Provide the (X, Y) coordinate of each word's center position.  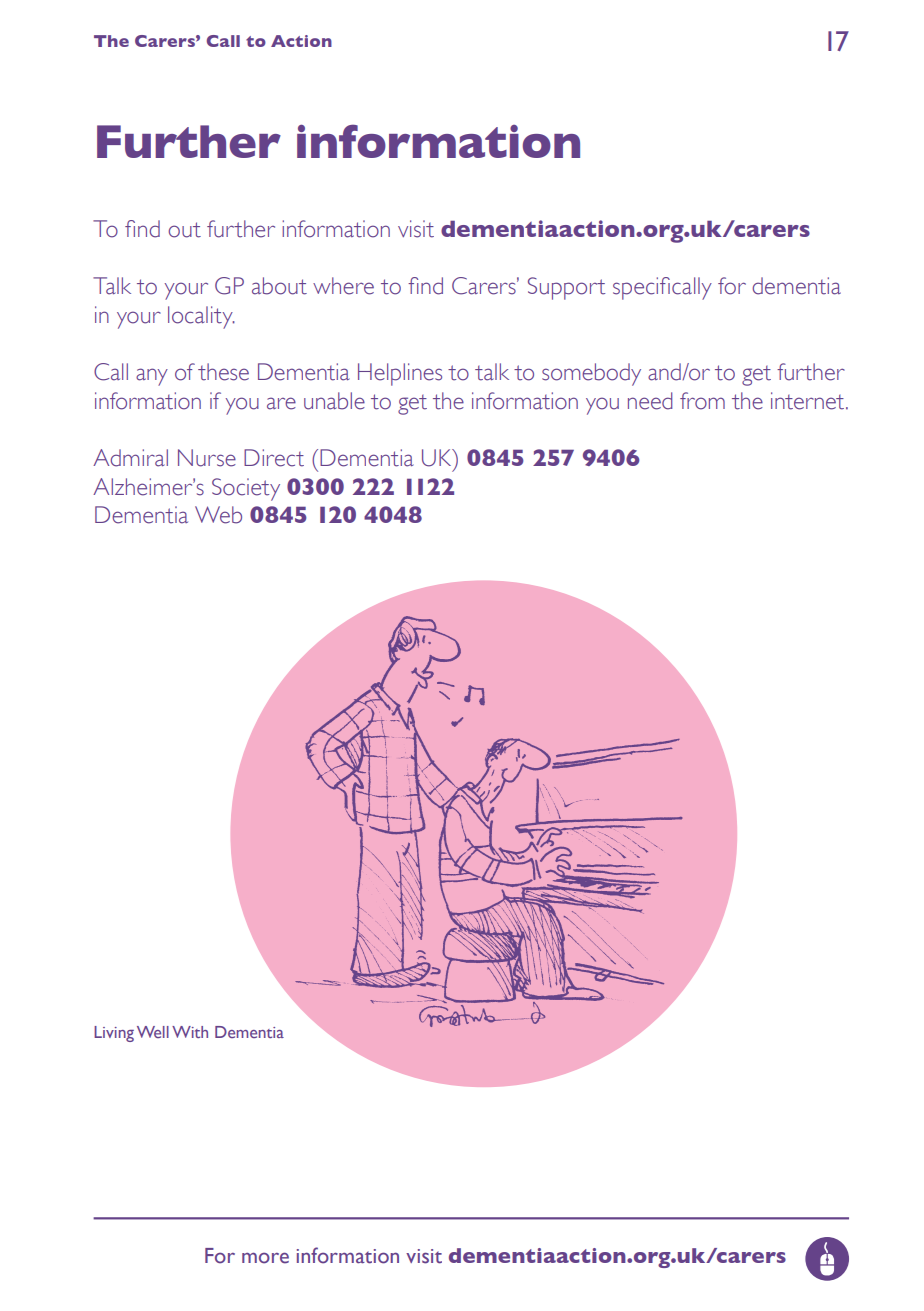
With (190, 1032)
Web (218, 515)
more (265, 1258)
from (702, 401)
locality (201, 317)
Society (246, 489)
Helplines (400, 374)
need (650, 401)
